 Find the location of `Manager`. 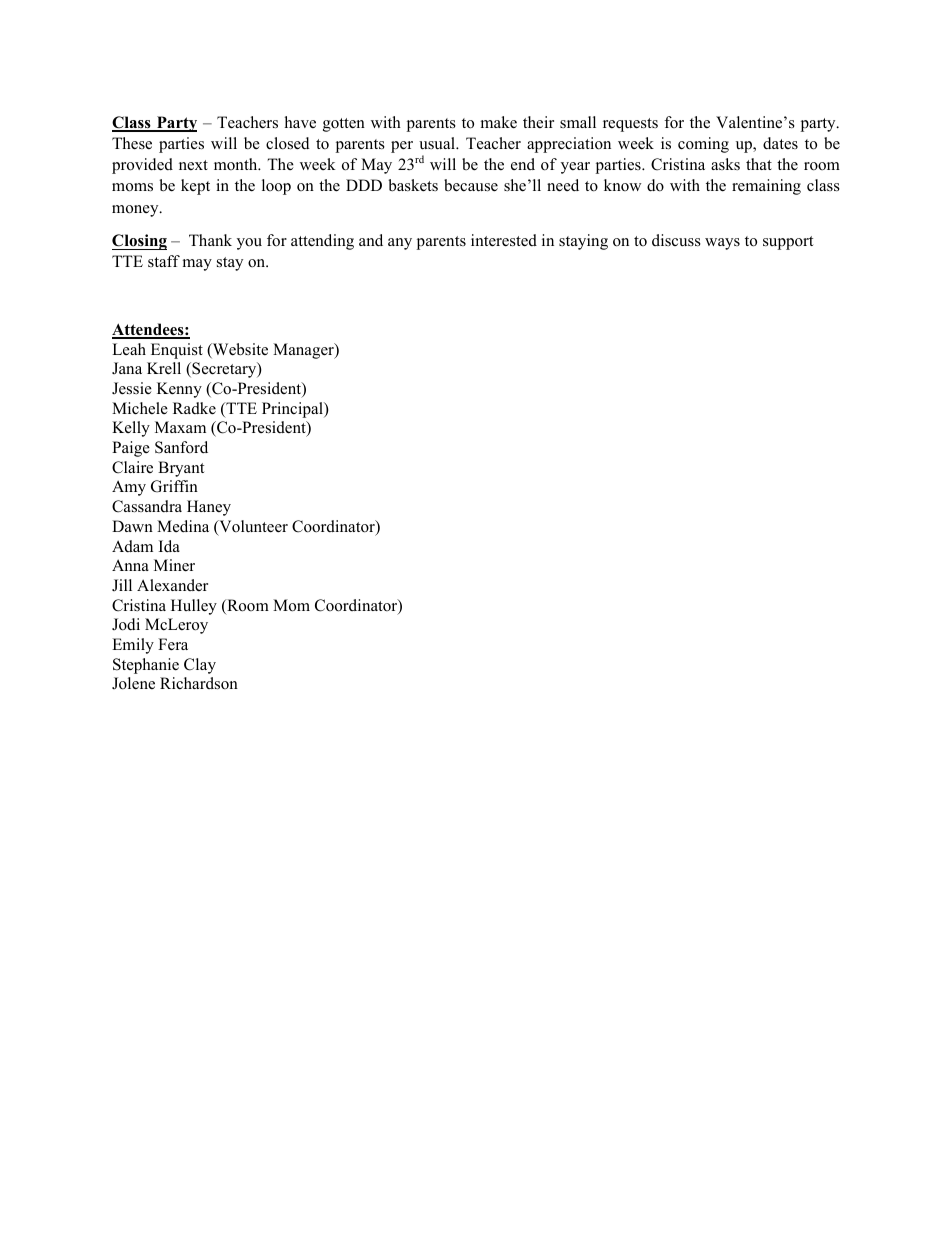

Manager is located at coordinates (304, 351).
